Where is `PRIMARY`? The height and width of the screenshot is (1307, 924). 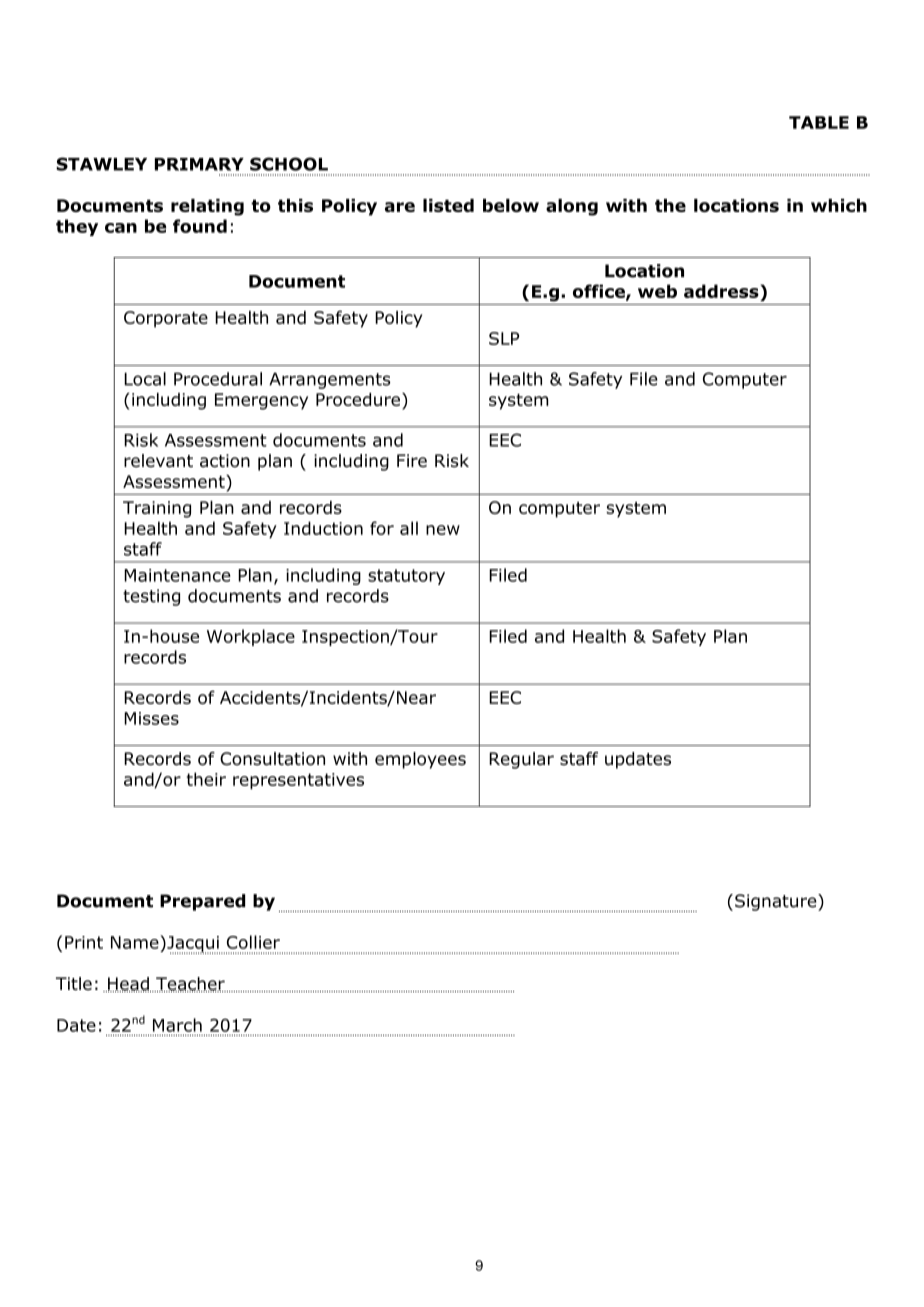 PRIMARY is located at coordinates (199, 164).
